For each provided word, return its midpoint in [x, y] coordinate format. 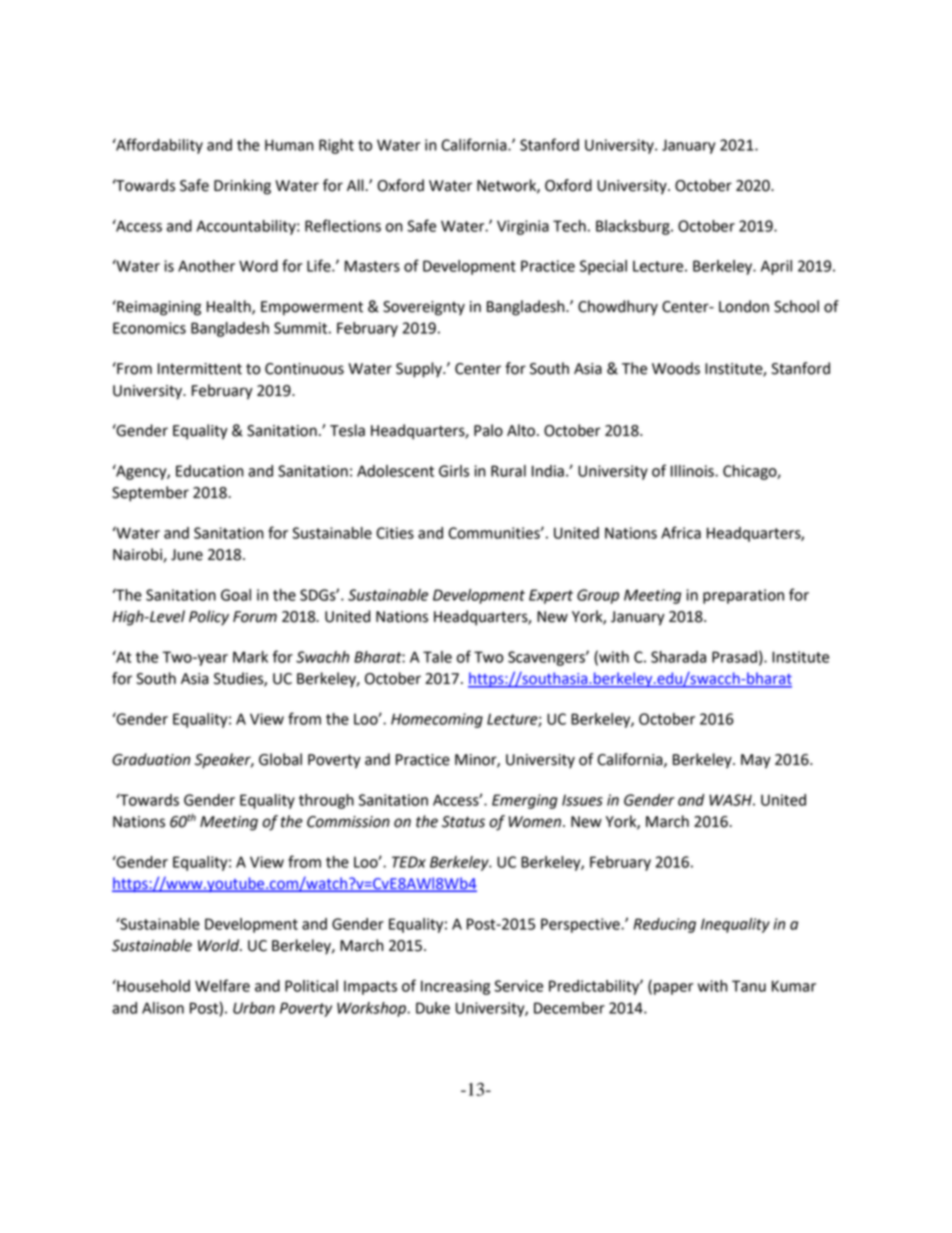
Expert [551, 596]
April [776, 267]
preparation [743, 596]
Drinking [242, 187]
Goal [236, 595]
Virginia [523, 227]
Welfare [222, 985]
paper [673, 989]
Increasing [455, 987]
